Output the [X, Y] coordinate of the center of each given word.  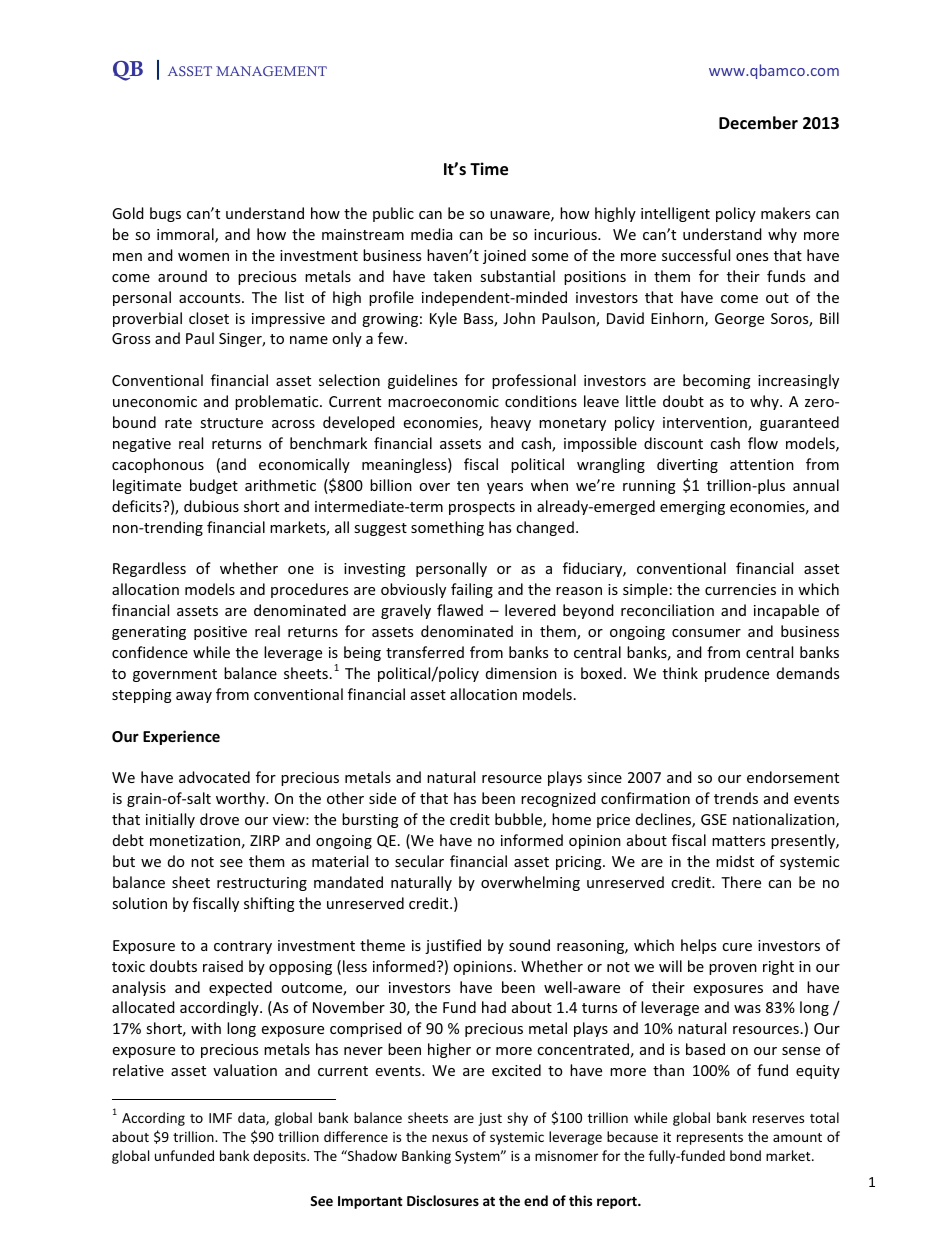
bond [745, 1155]
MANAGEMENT [271, 71]
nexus [450, 1138]
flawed [460, 610]
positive [220, 633]
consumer [706, 633]
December [758, 123]
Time [489, 169]
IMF [220, 1118]
